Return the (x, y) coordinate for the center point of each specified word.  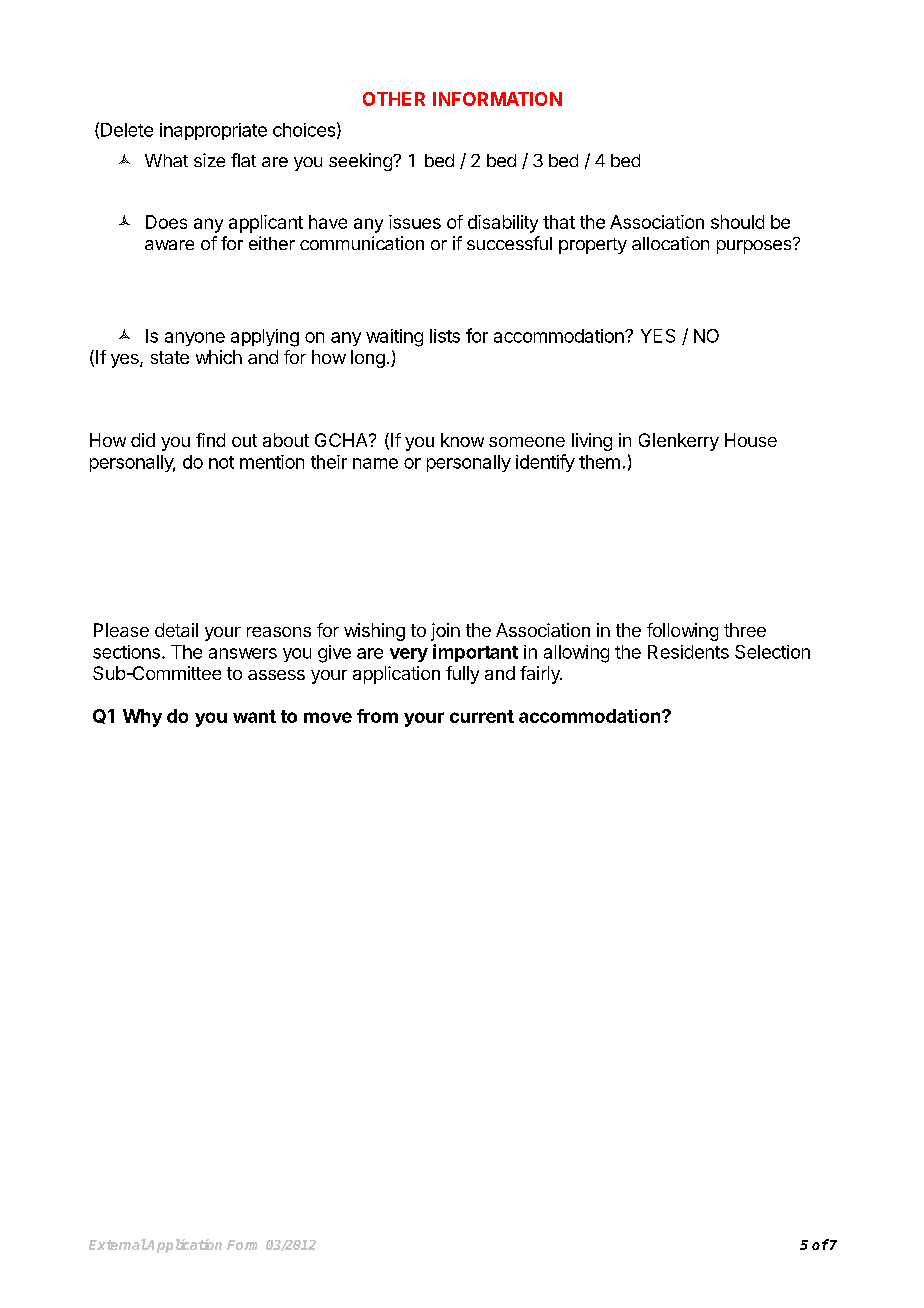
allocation (670, 243)
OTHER (394, 99)
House (751, 440)
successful (509, 243)
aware (169, 245)
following (682, 632)
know (462, 440)
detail (176, 630)
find (210, 440)
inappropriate (213, 131)
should (737, 222)
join (445, 632)
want (254, 716)
